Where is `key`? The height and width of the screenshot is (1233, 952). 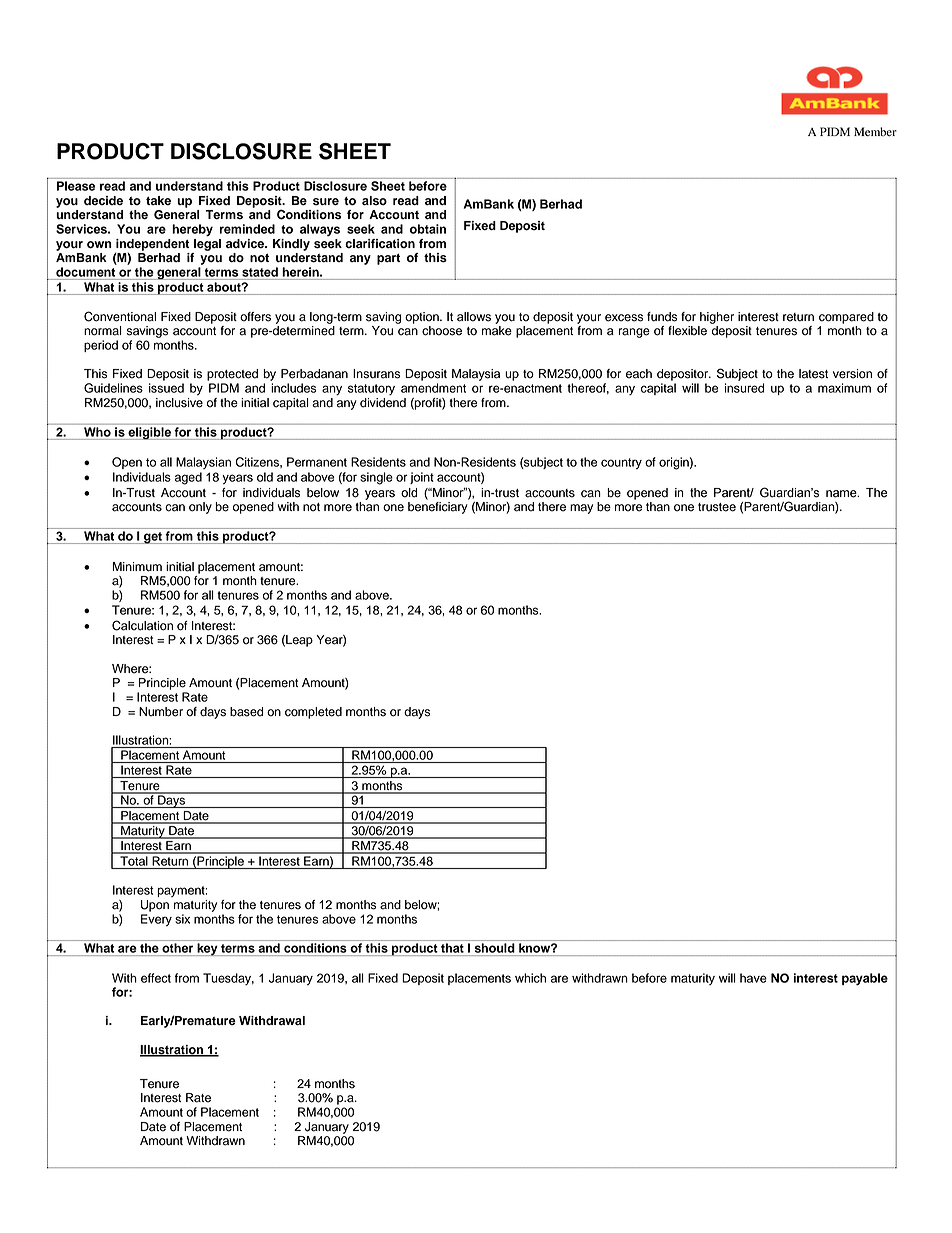 key is located at coordinates (207, 949).
